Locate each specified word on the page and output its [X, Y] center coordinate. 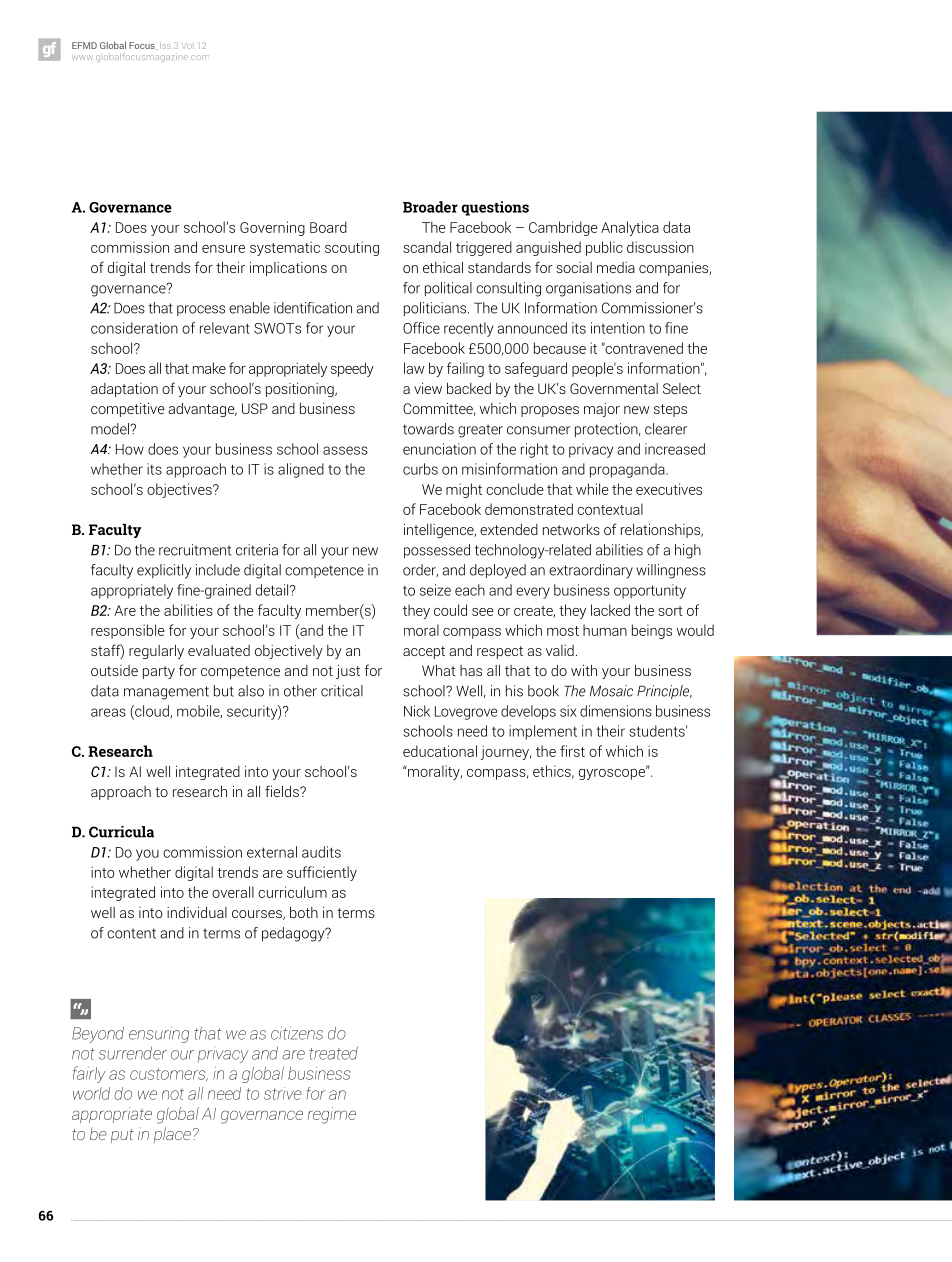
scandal [427, 247]
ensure [223, 249]
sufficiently [322, 873]
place [174, 1135]
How [130, 449]
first [572, 751]
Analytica [630, 228]
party [159, 672]
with [584, 670]
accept [424, 652]
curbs [420, 469]
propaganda [628, 470]
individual [197, 912]
